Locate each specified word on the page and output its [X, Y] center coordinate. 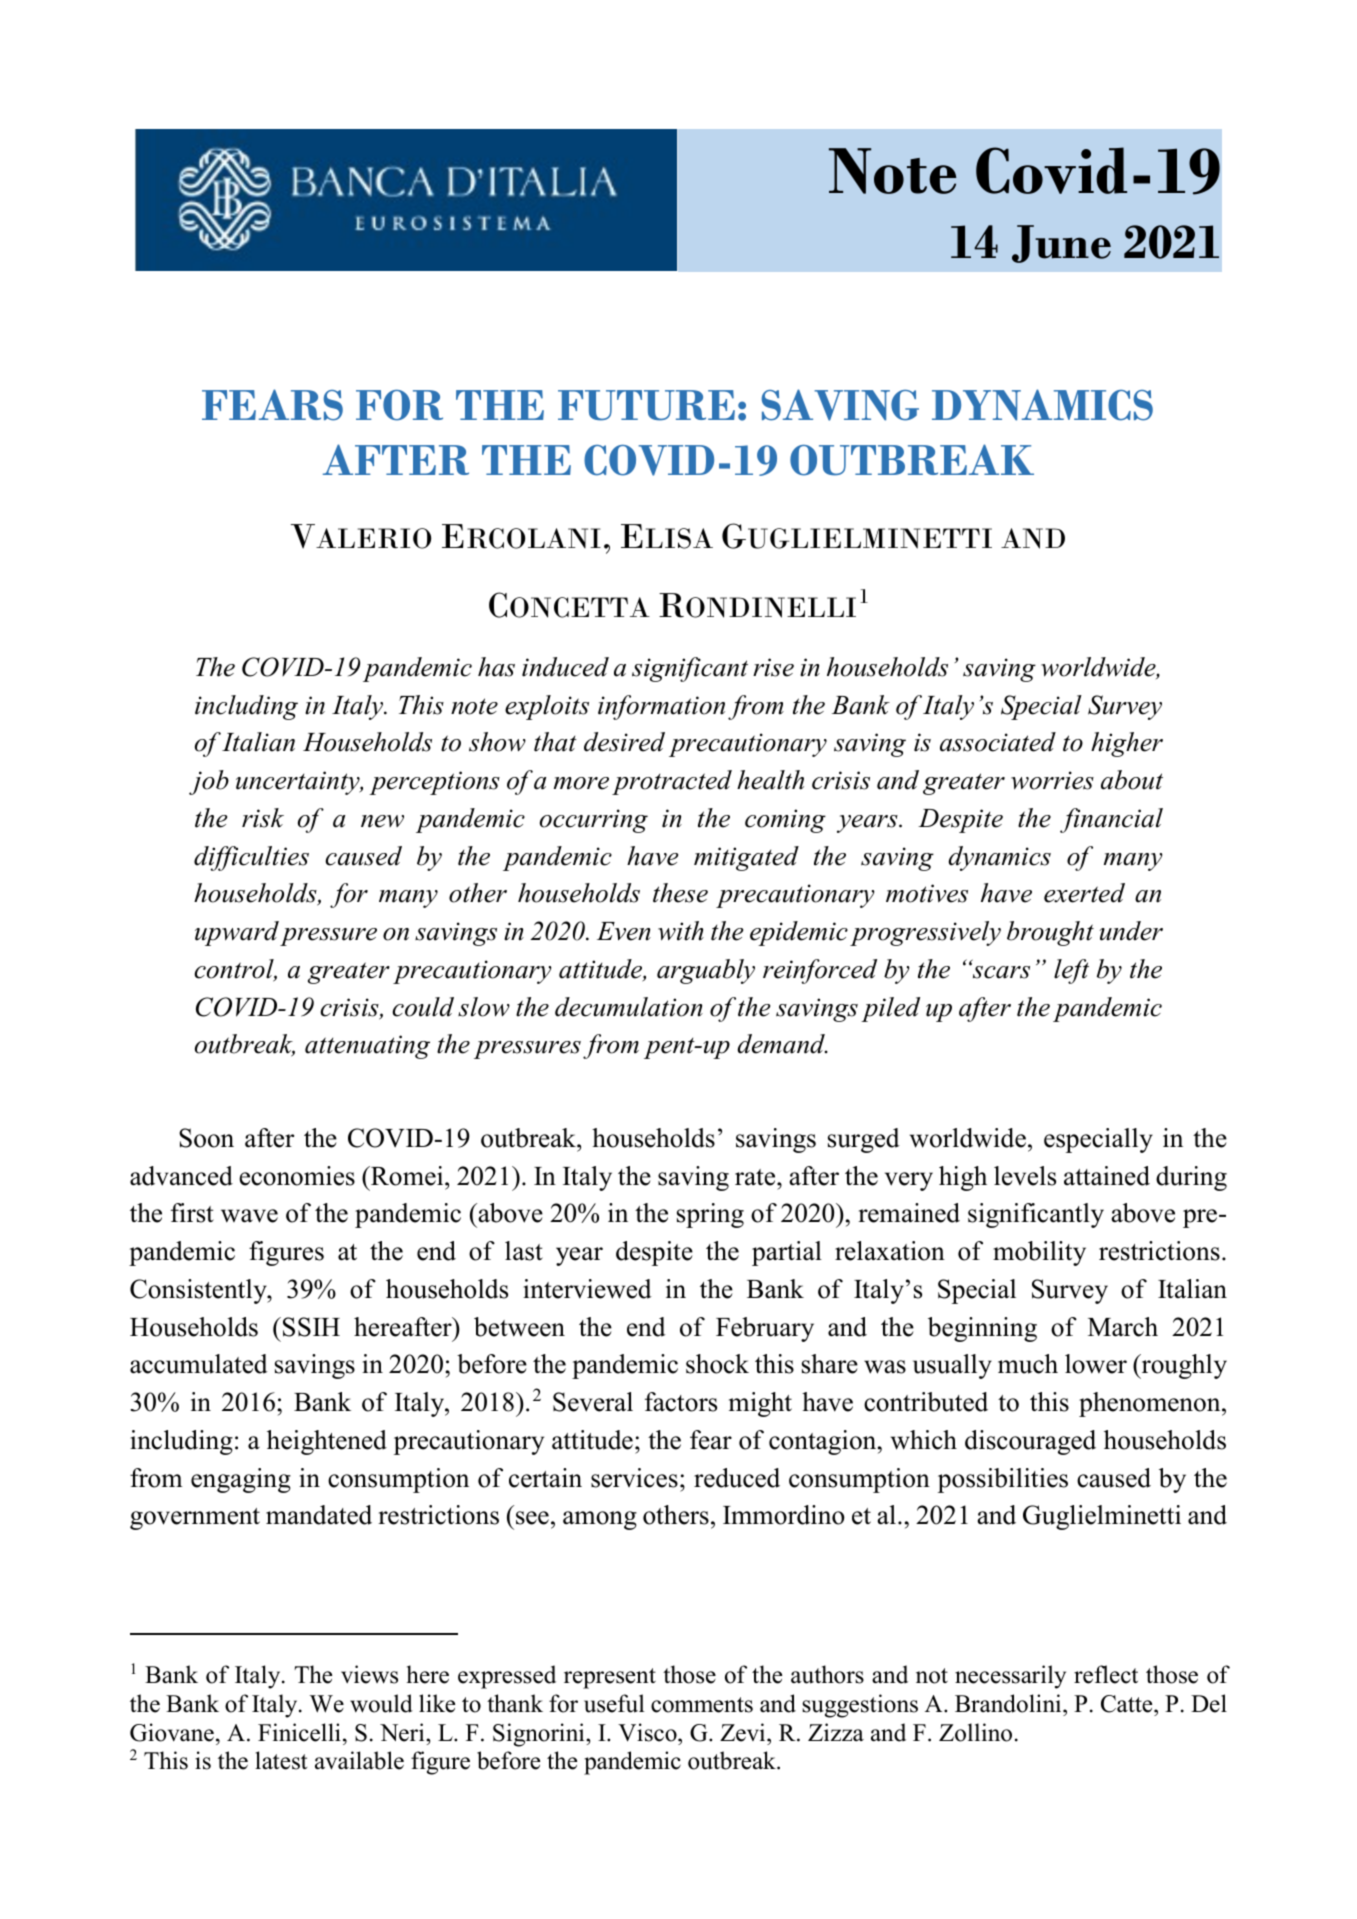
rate [756, 1177]
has [496, 667]
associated [998, 742]
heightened [327, 1442]
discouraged [1030, 1442]
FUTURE [646, 405]
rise [773, 667]
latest [281, 1760]
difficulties [251, 858]
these [680, 893]
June [1061, 244]
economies [297, 1176]
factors [681, 1402]
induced [565, 667]
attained [1107, 1176]
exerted [1084, 893]
